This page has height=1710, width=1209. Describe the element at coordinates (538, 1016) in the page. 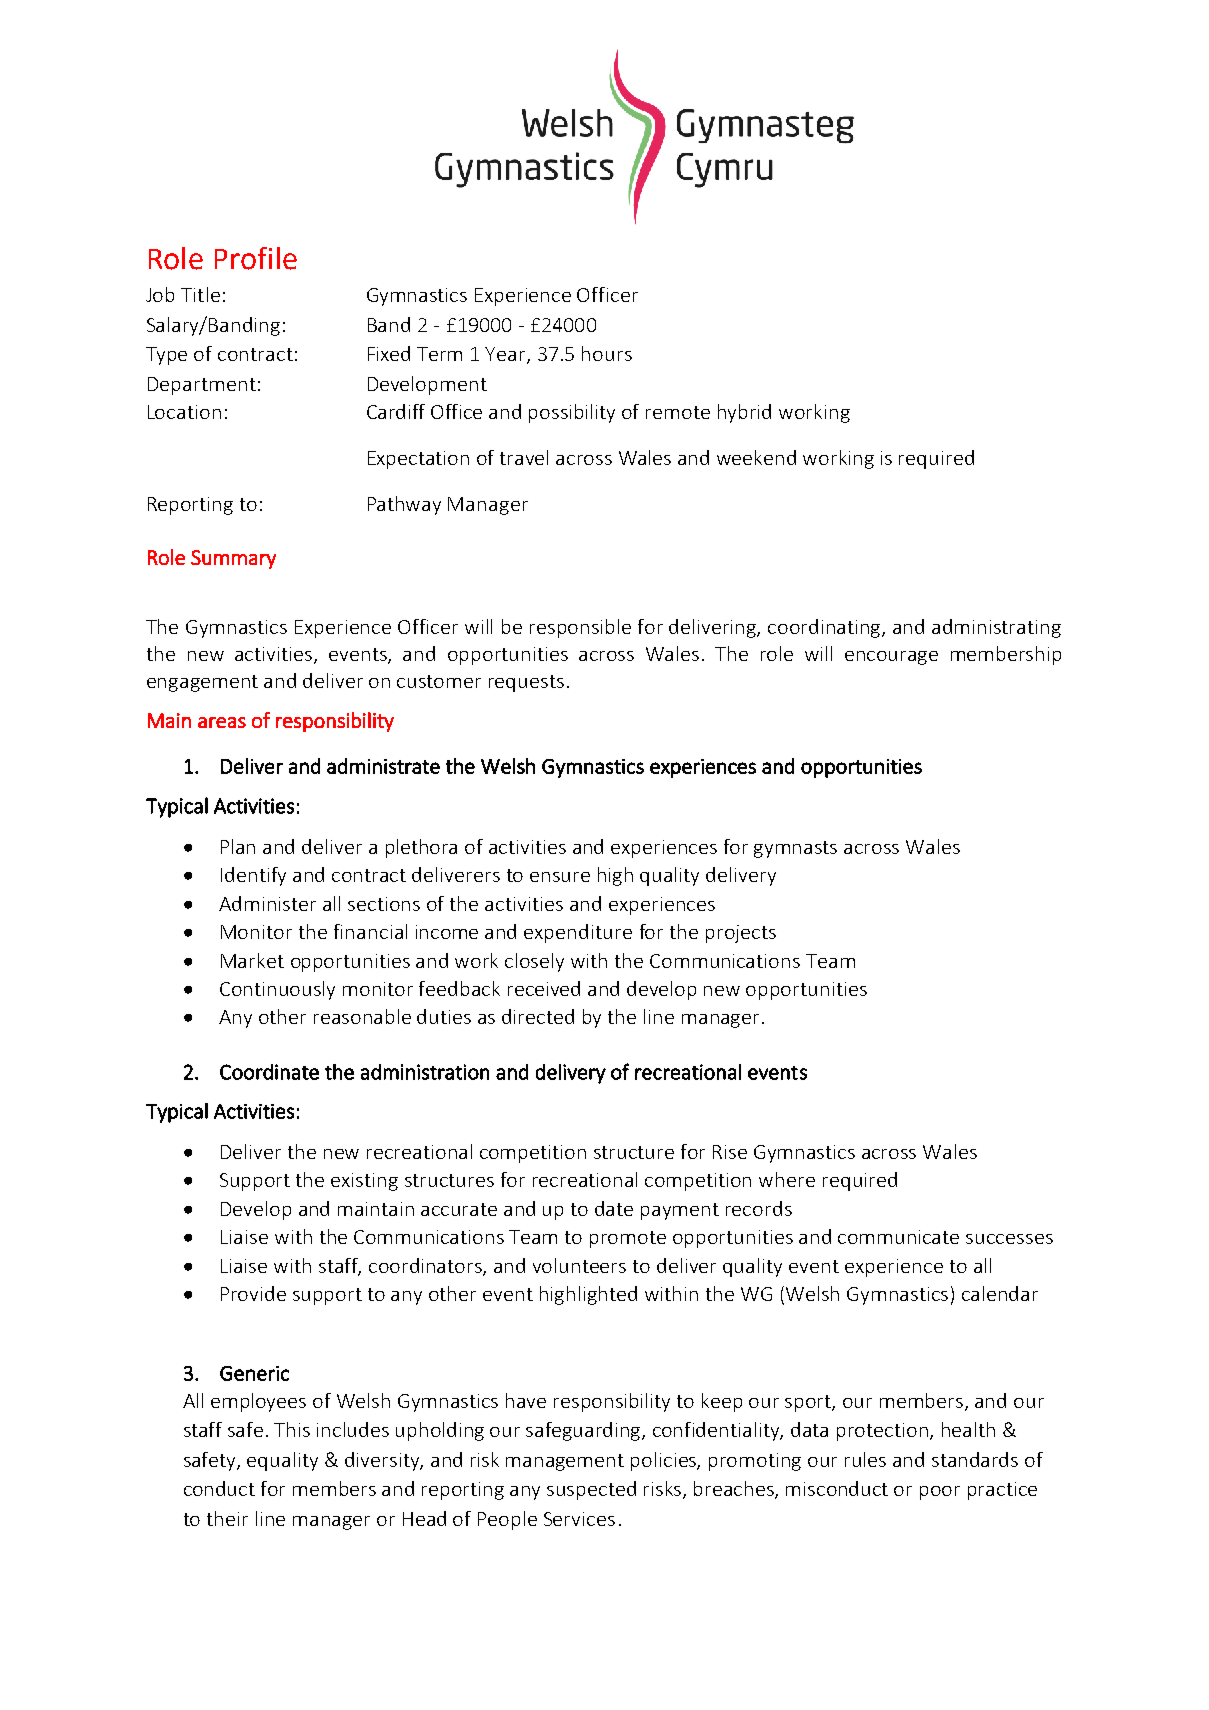

I see `directed` at that location.
